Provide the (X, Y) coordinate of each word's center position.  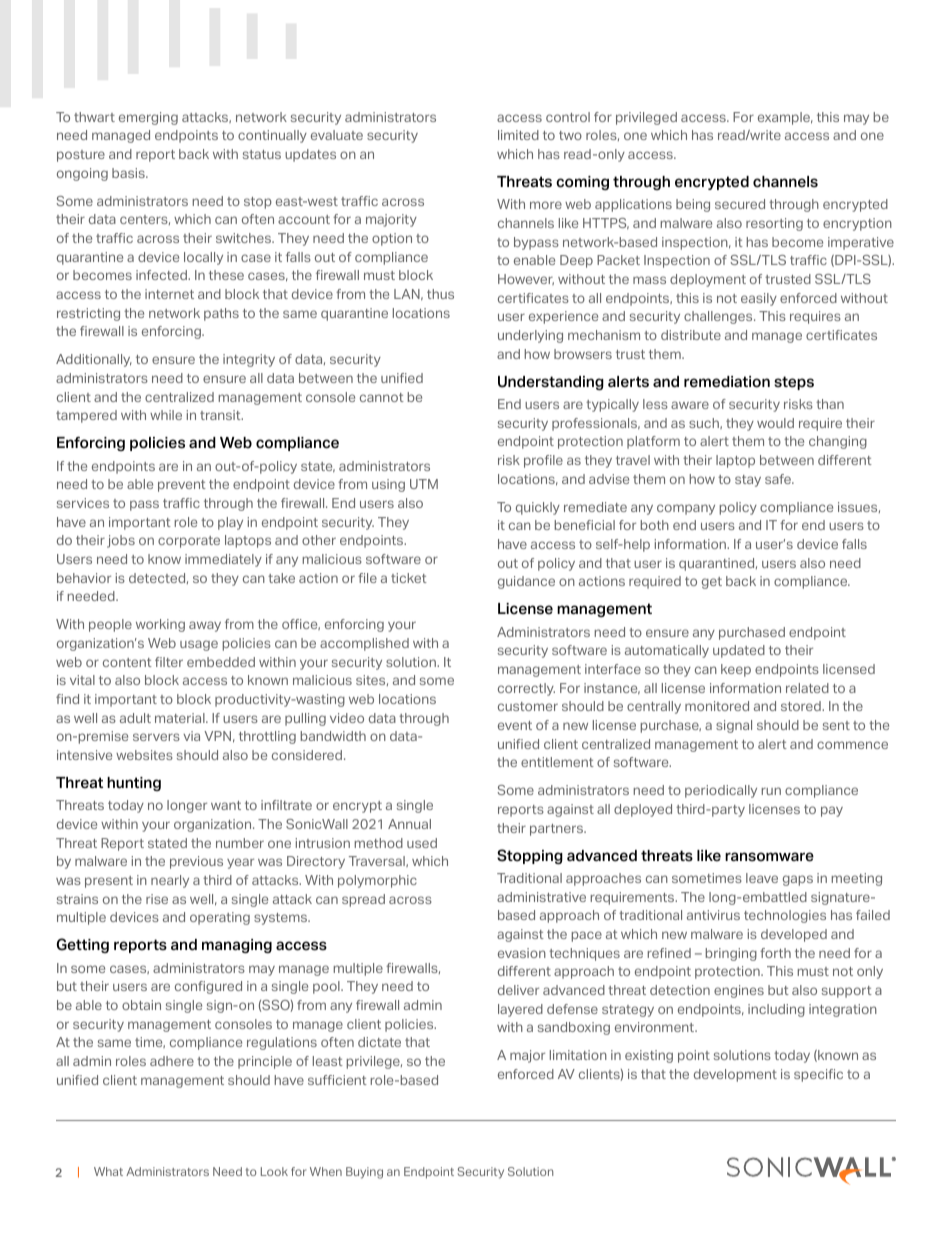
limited (518, 135)
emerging (148, 118)
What (108, 1171)
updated (739, 651)
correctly (526, 689)
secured (740, 204)
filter (169, 662)
